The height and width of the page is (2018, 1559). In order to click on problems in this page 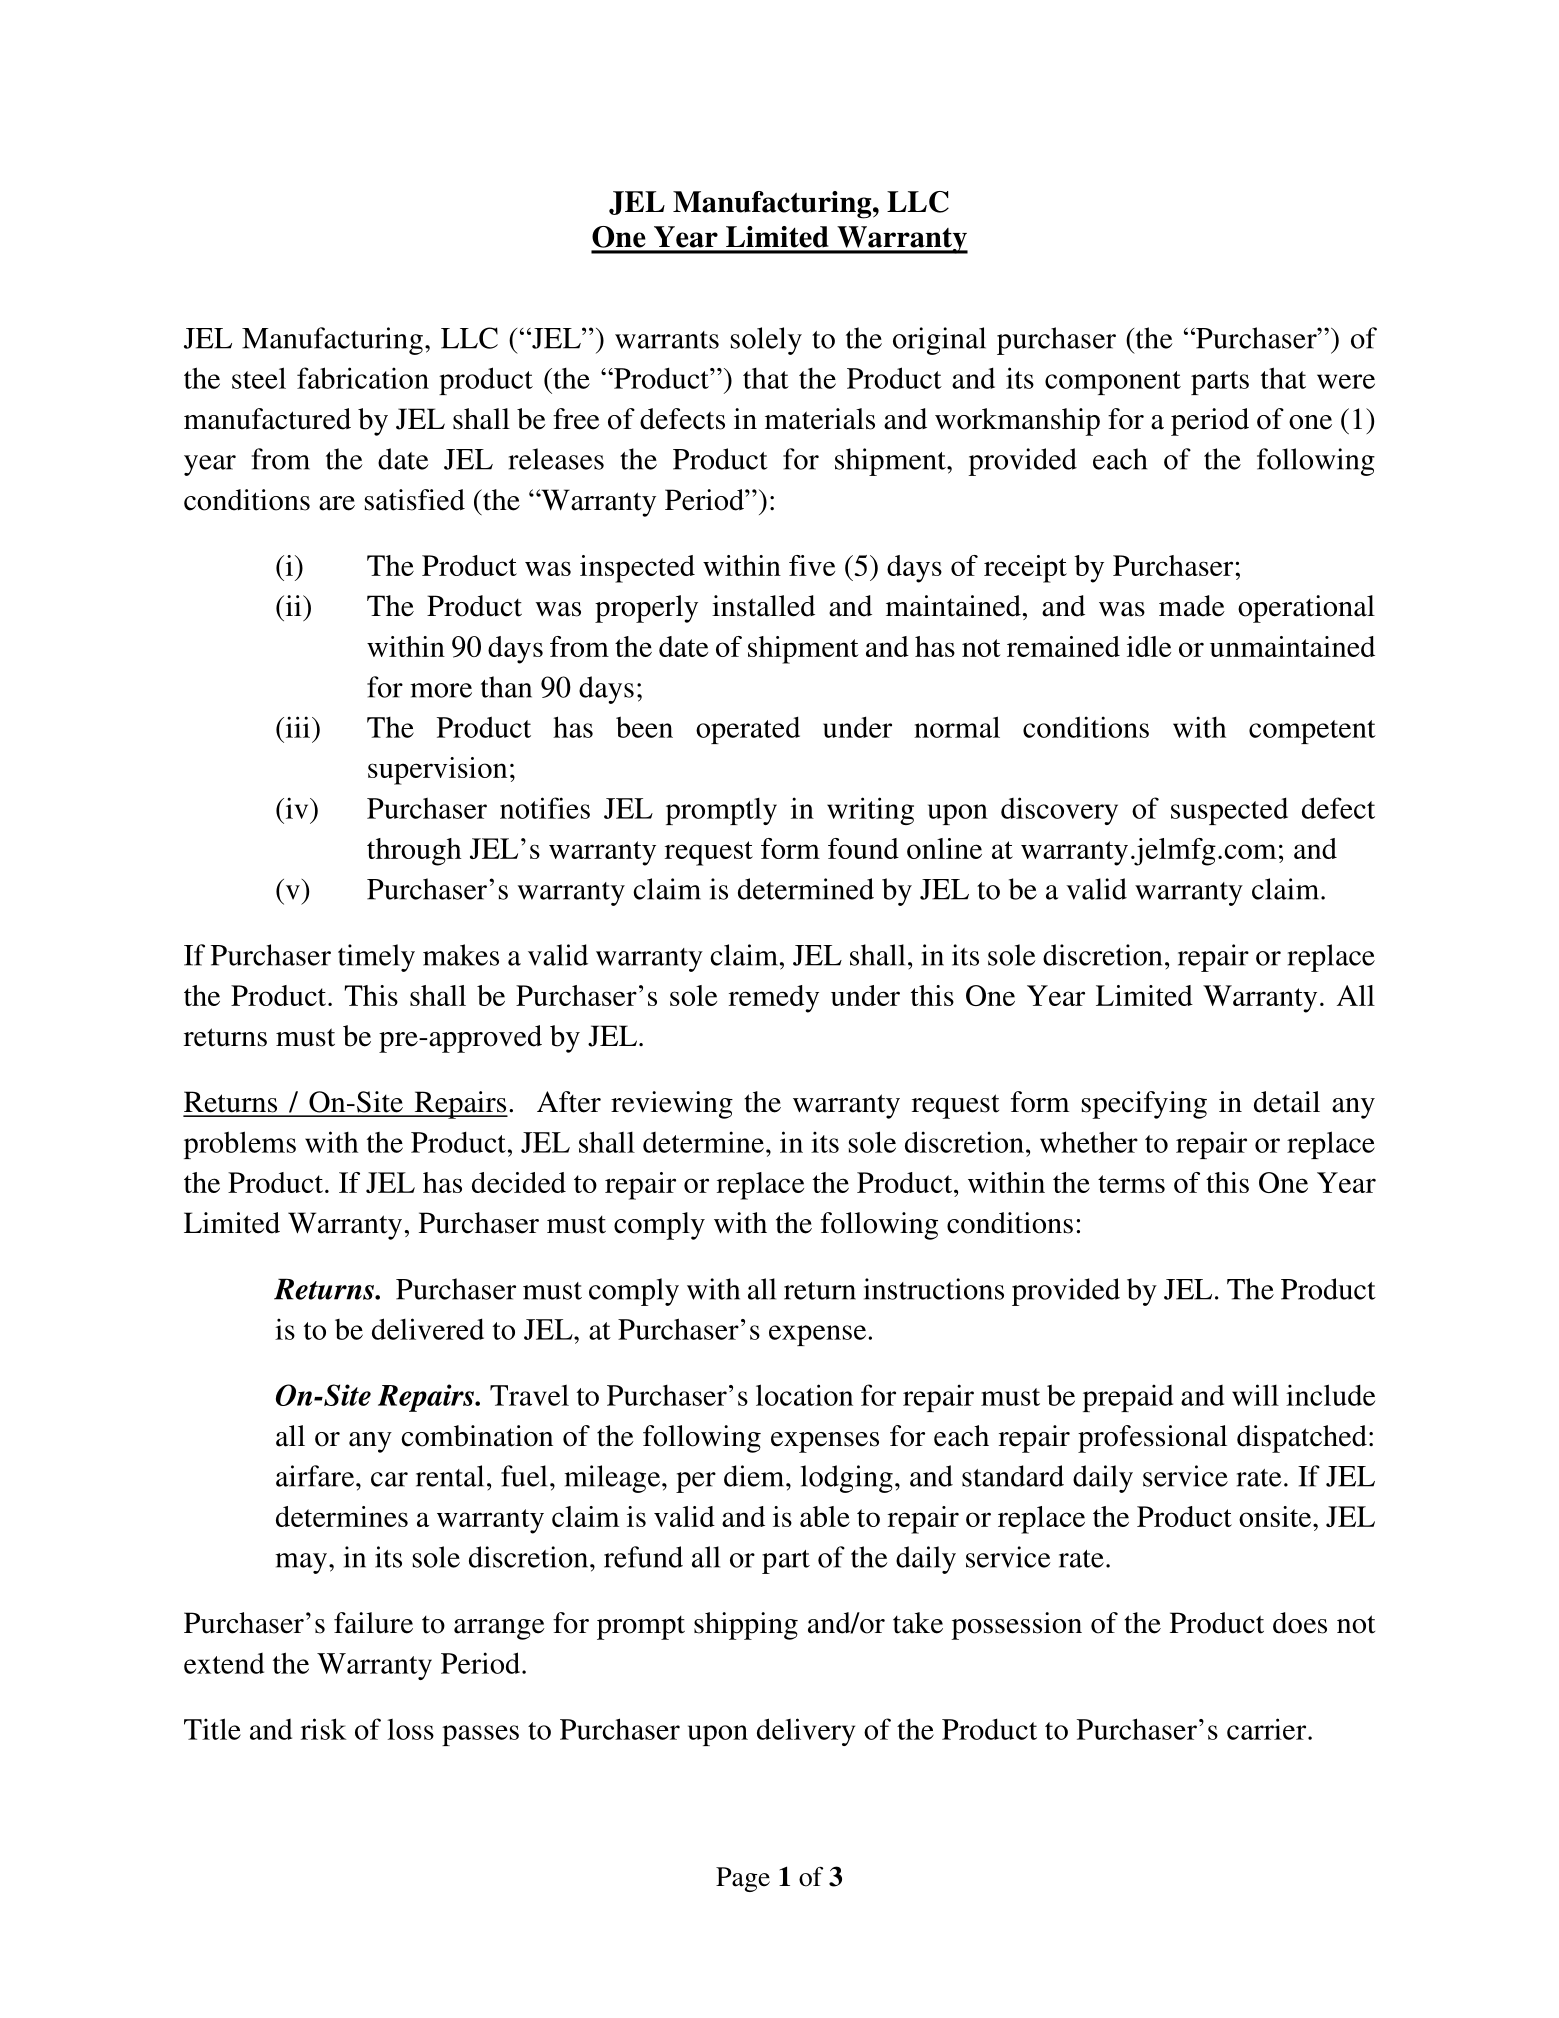, I will do `click(240, 1145)`.
